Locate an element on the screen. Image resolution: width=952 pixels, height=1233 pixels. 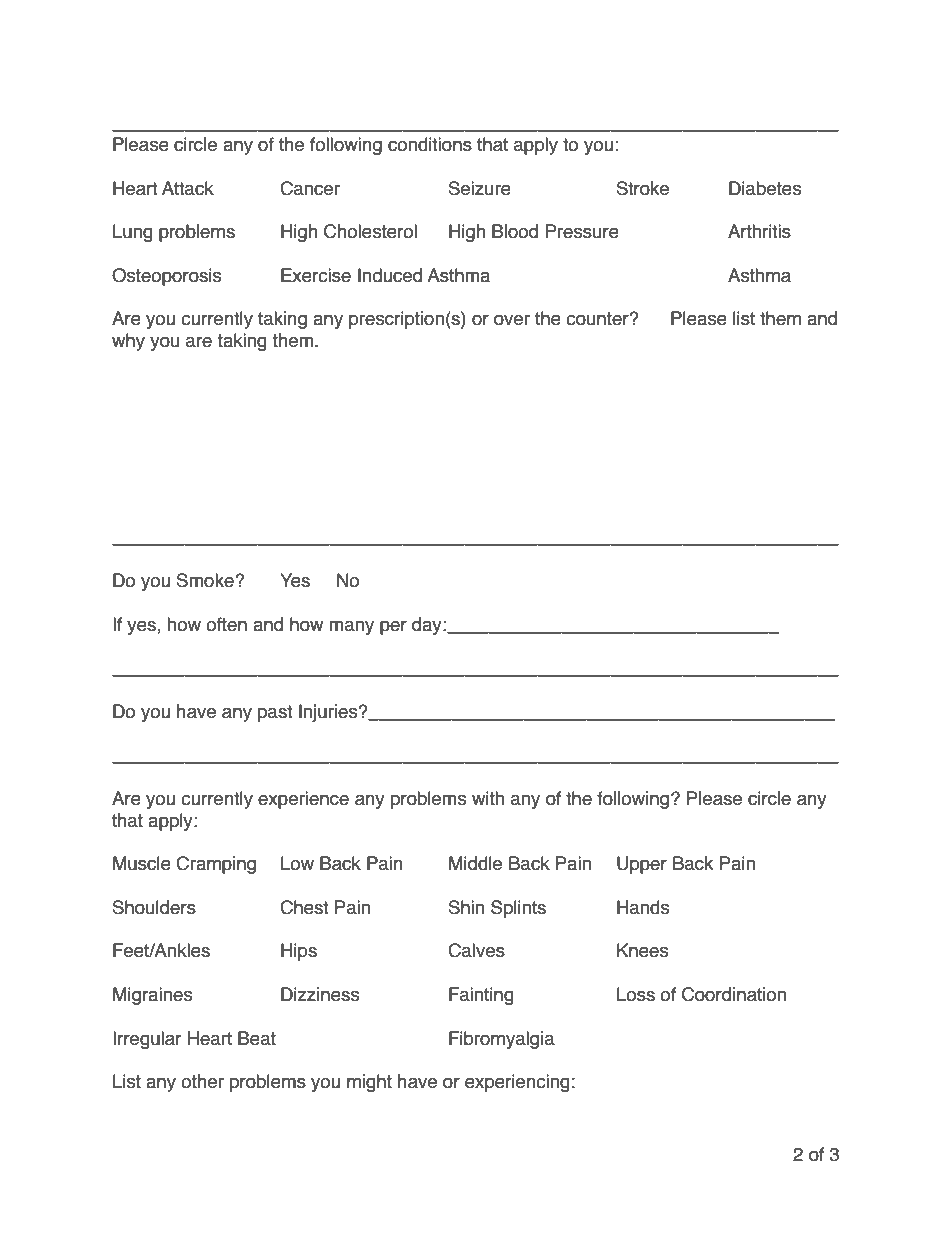
with is located at coordinates (488, 798).
